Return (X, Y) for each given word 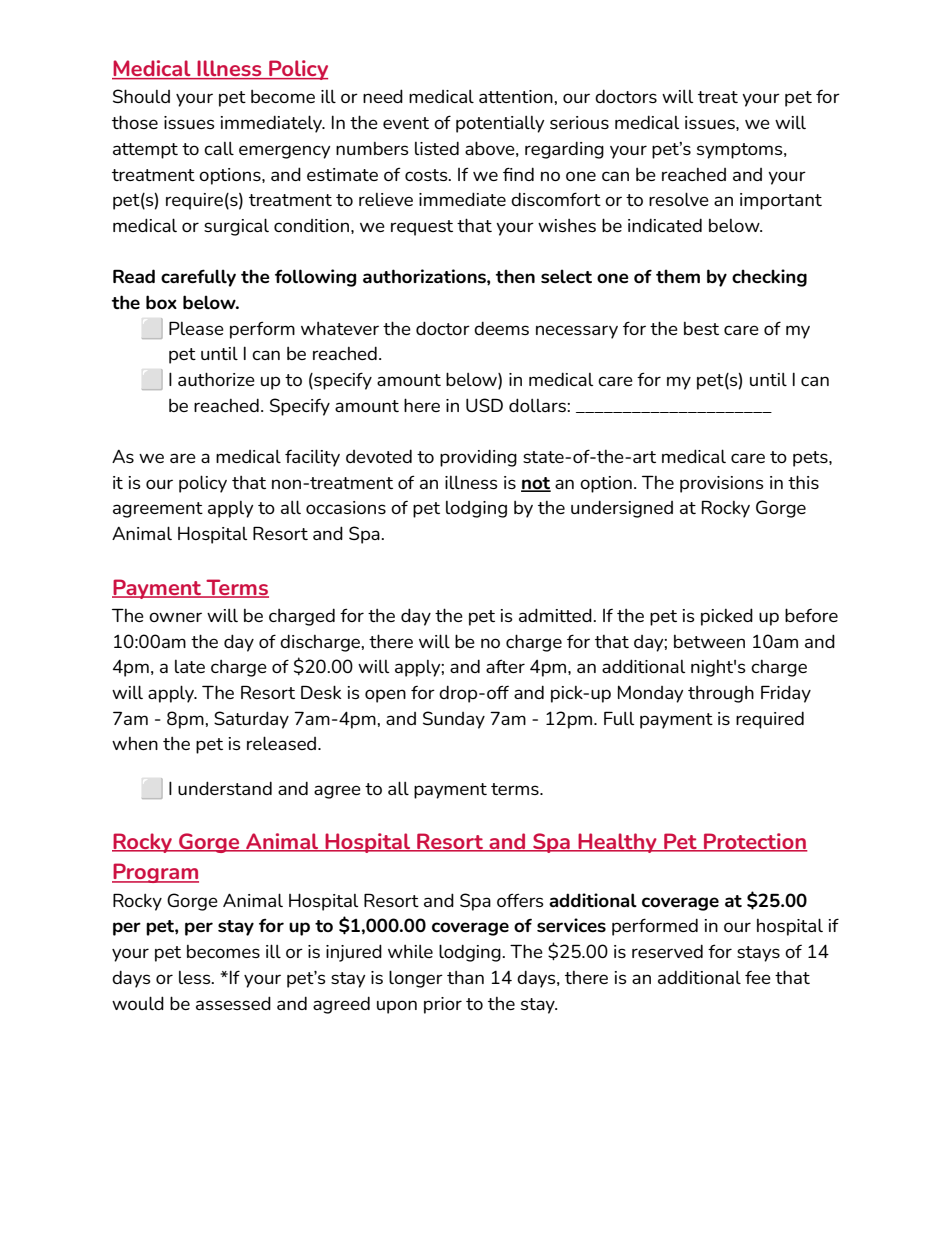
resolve (679, 199)
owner (175, 617)
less (196, 977)
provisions (722, 484)
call (219, 148)
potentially (500, 124)
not (536, 484)
